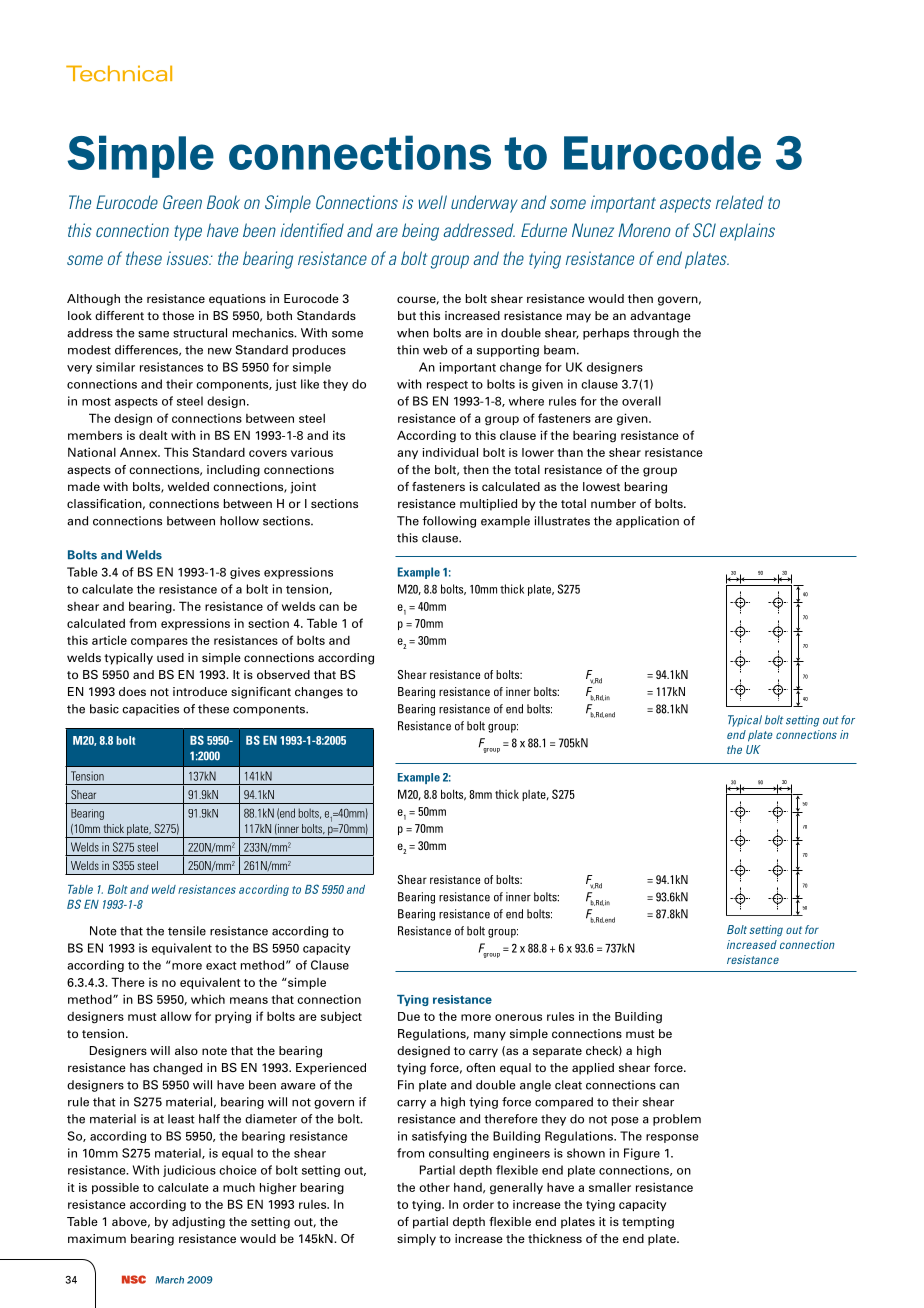 The width and height of the document is (924, 1308). Describe the element at coordinates (647, 522) in the document. I see `application` at that location.
